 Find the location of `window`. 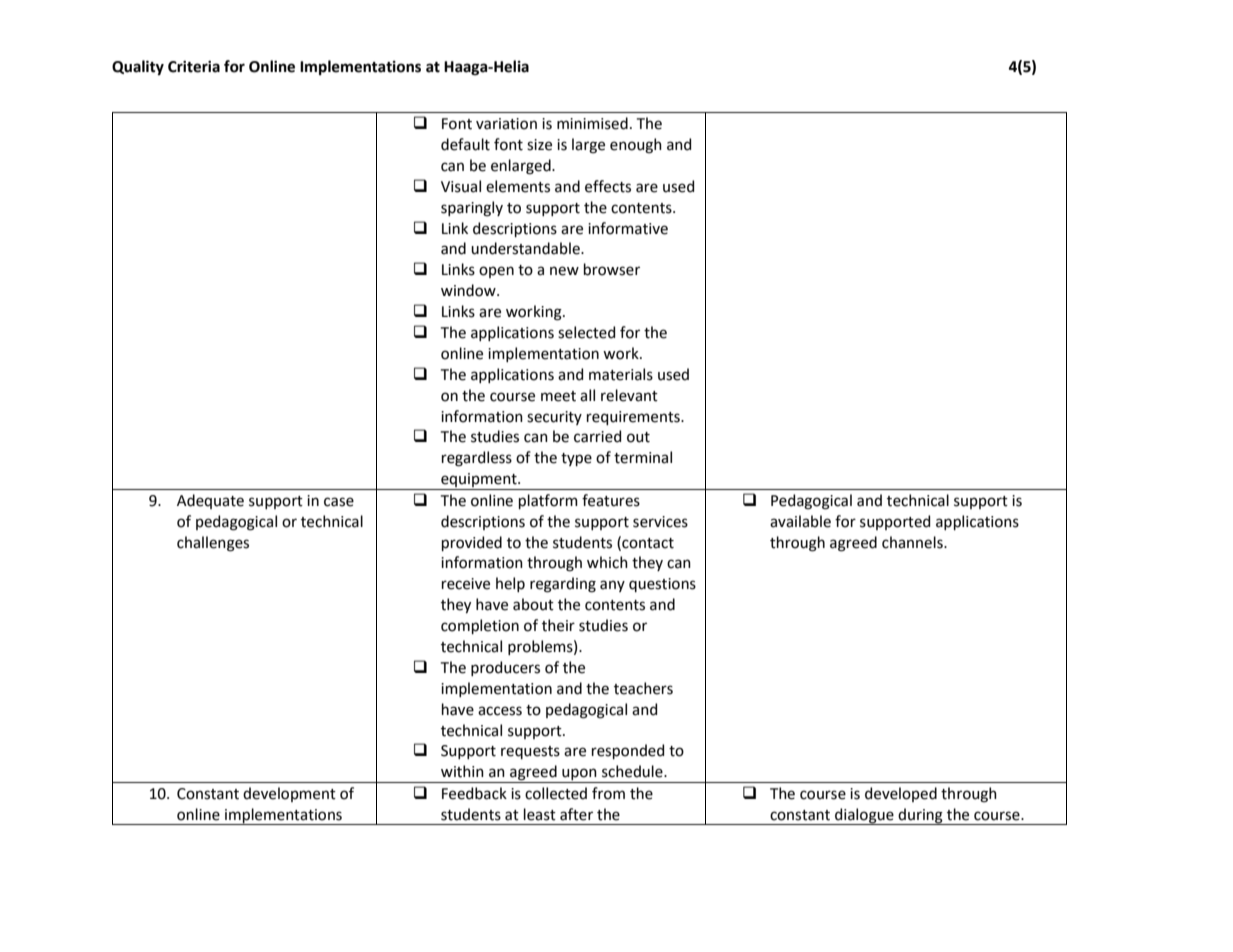

window is located at coordinates (469, 290).
